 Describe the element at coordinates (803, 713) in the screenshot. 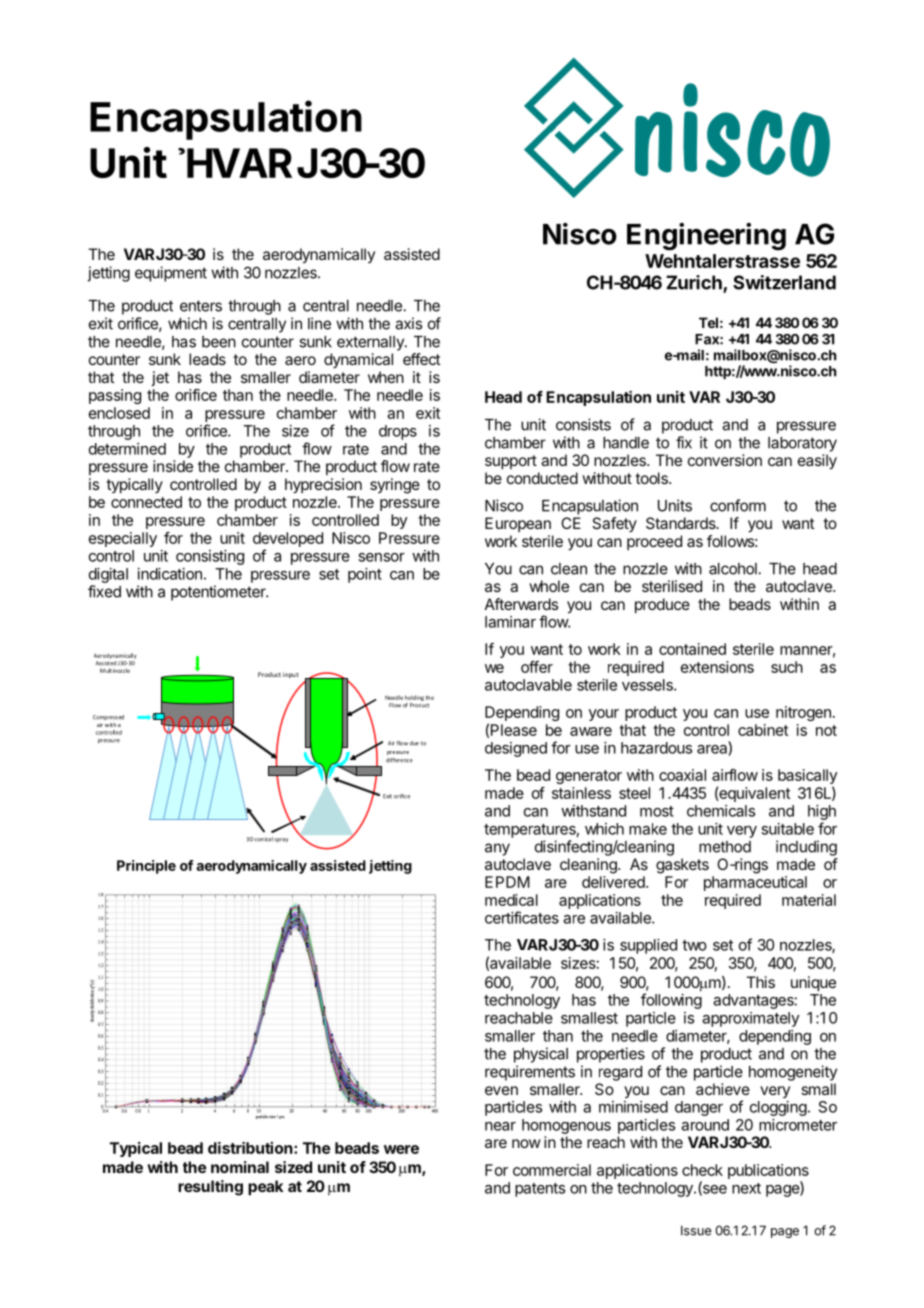

I see `nitrogen` at that location.
